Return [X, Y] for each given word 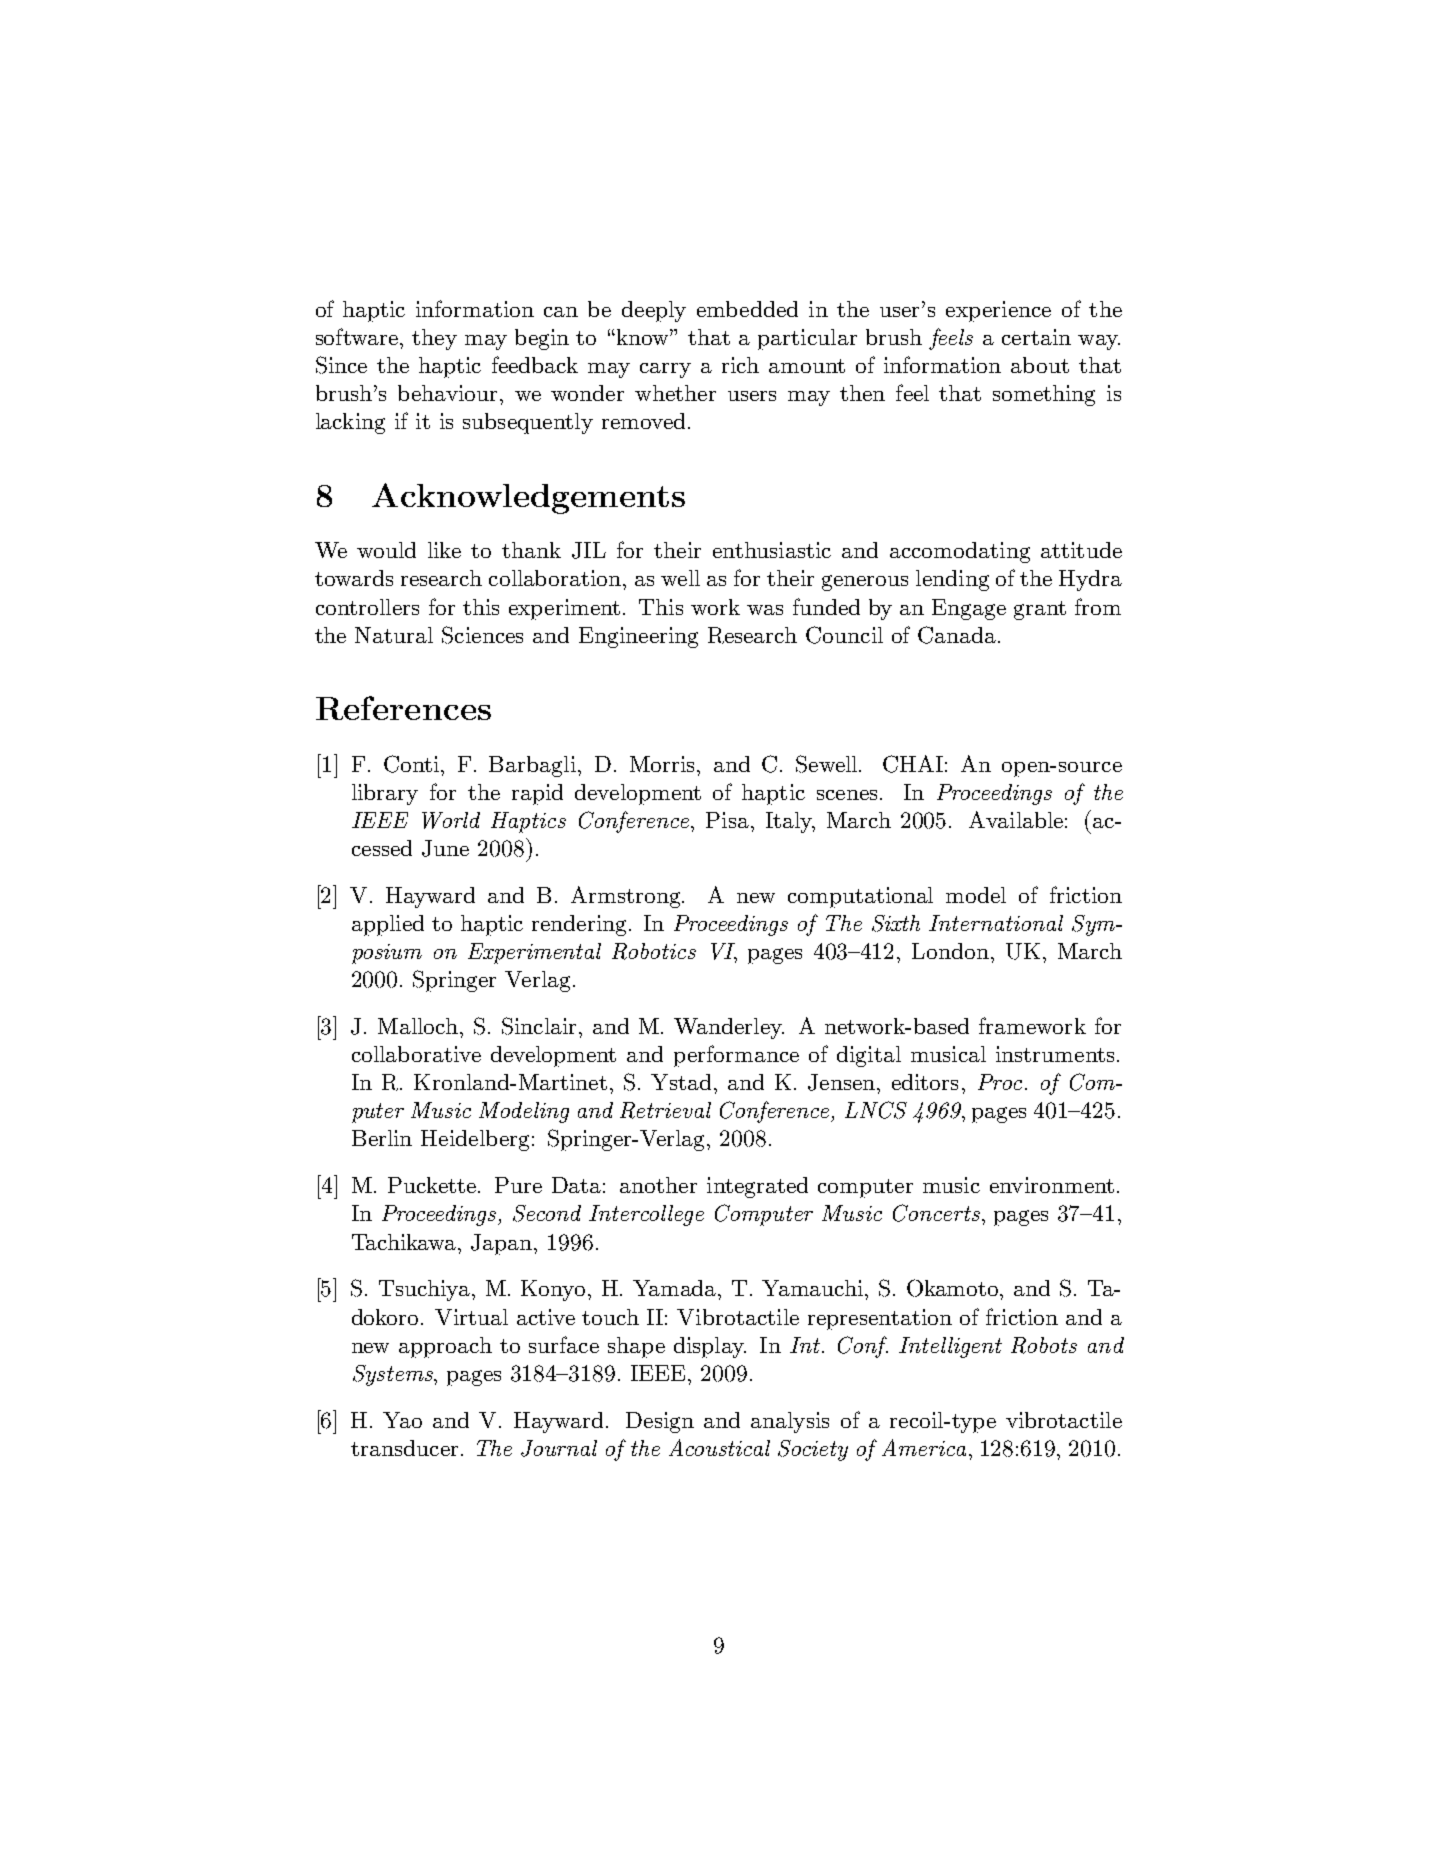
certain [1036, 337]
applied [388, 925]
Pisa [727, 820]
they [434, 339]
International [996, 923]
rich [740, 365]
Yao [402, 1420]
